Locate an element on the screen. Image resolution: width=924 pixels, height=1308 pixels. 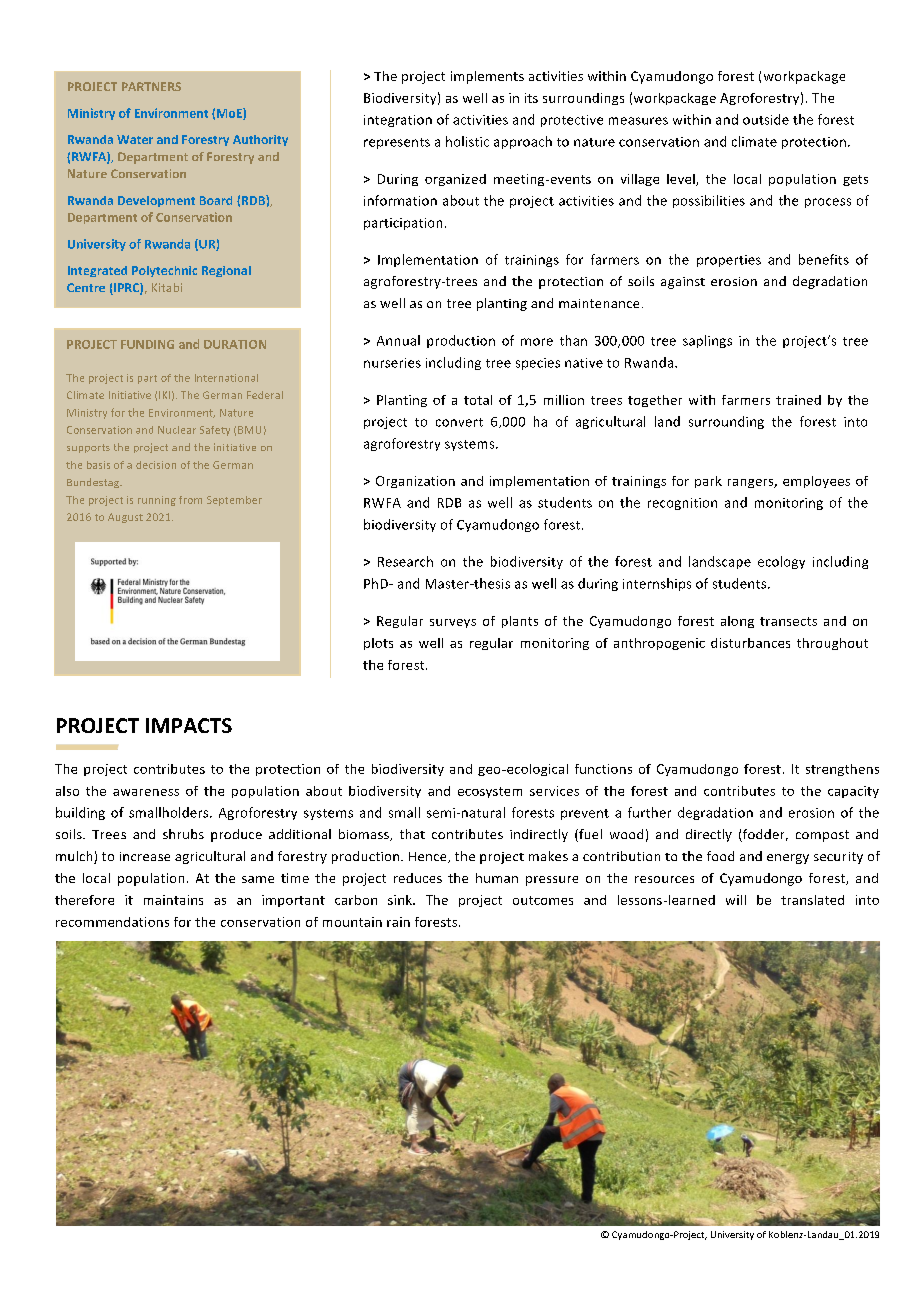
maintains is located at coordinates (173, 900).
